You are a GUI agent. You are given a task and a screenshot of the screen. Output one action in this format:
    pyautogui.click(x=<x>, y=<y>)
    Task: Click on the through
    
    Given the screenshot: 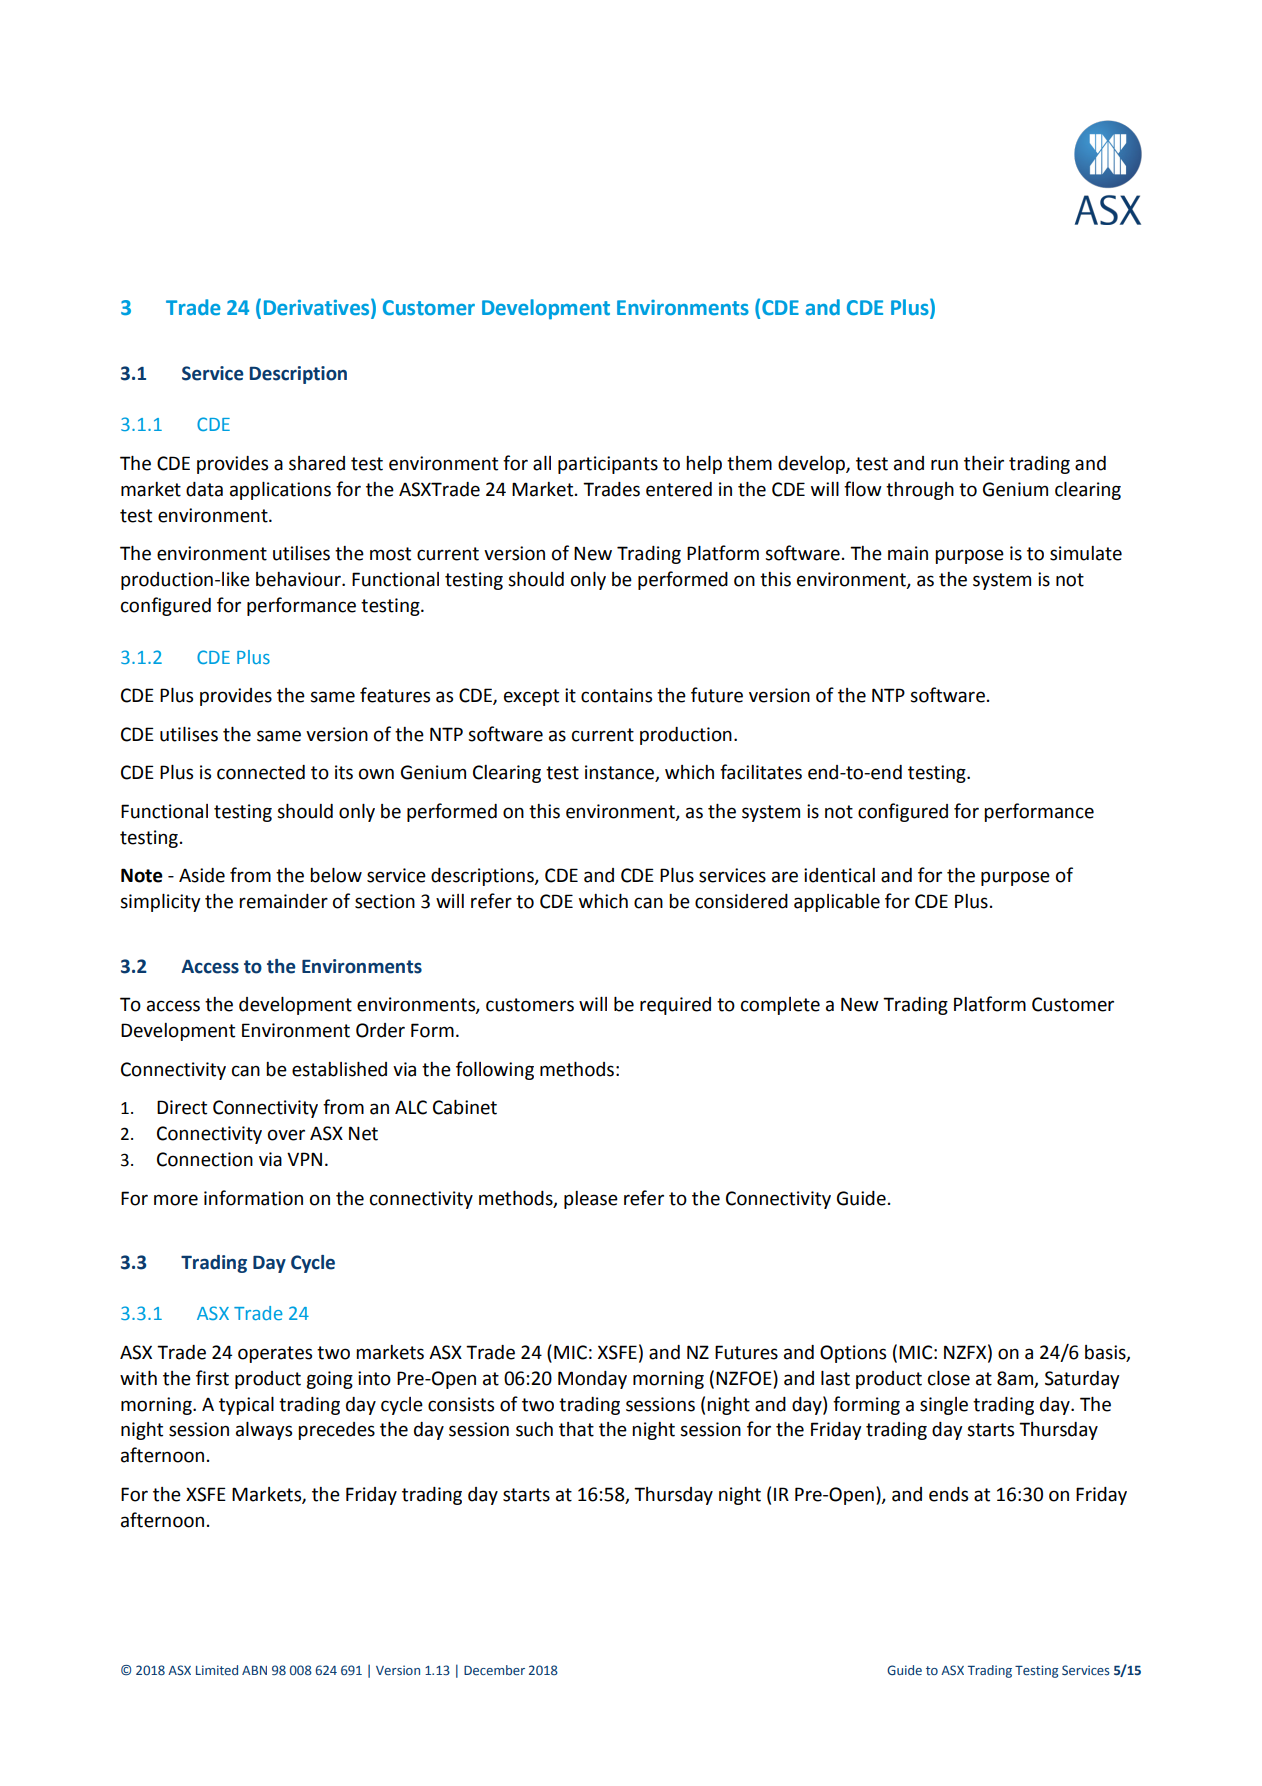 What is the action you would take?
    pyautogui.click(x=920, y=491)
